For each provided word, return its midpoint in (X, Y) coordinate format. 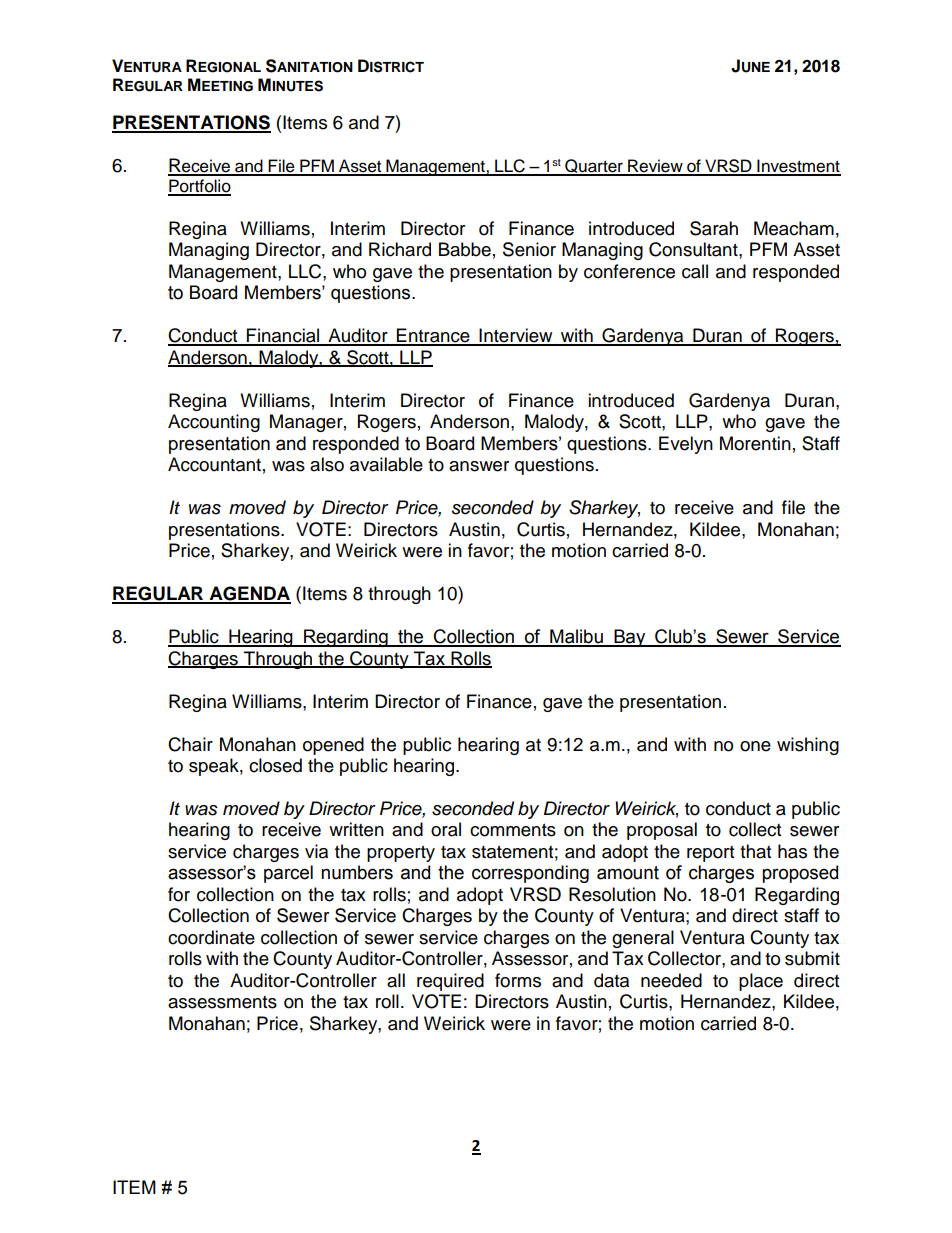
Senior (529, 249)
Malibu (576, 637)
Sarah (714, 228)
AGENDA (249, 594)
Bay (630, 638)
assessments (222, 1002)
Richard (400, 249)
